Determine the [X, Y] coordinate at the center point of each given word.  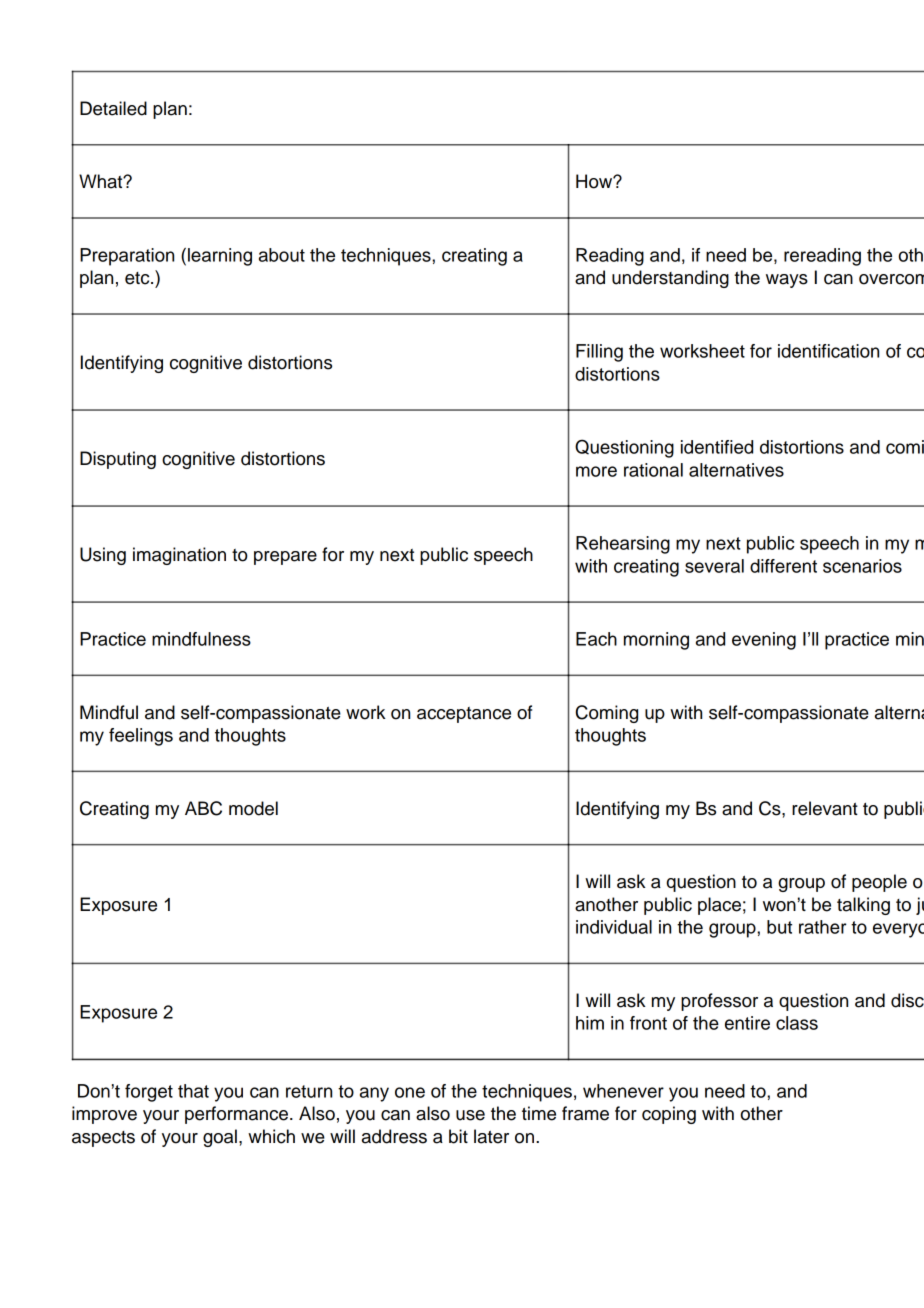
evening [764, 641]
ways [787, 281]
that [193, 1091]
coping [669, 1115]
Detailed [113, 108]
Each [596, 639]
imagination [179, 556]
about [282, 255]
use [470, 1115]
